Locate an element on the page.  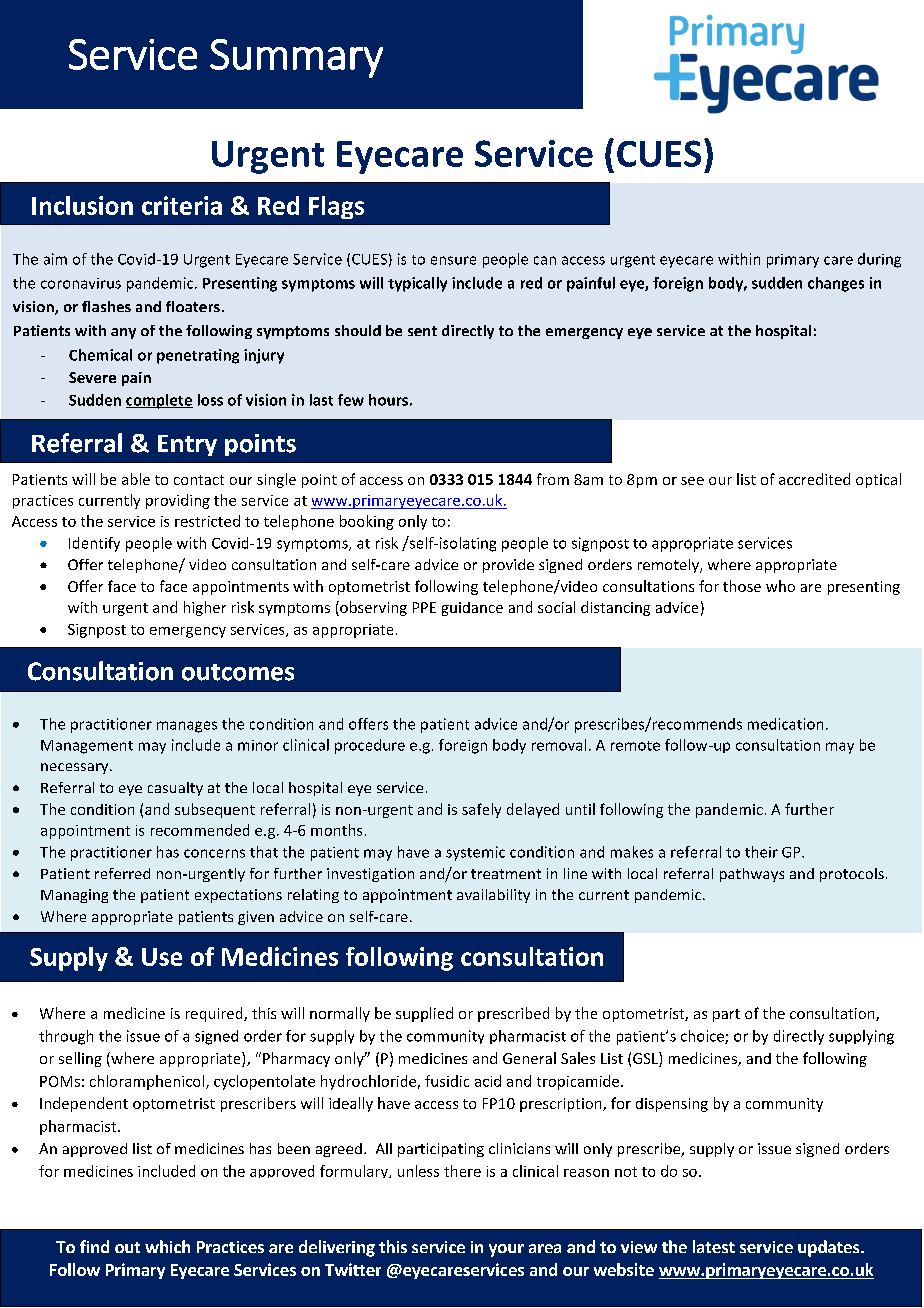
Flags is located at coordinates (336, 207).
